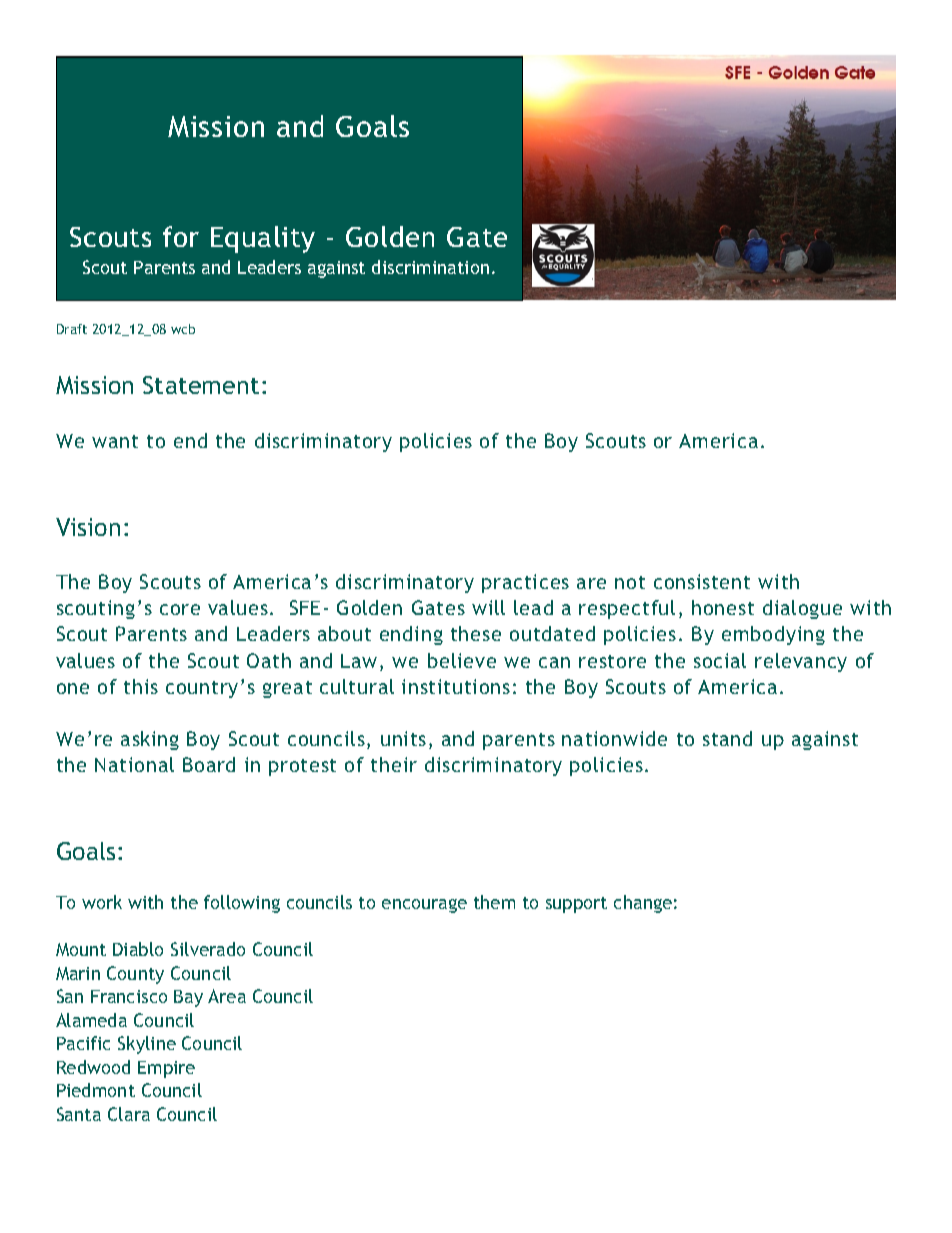 The width and height of the page is (952, 1233). I want to click on discrimination, so click(430, 267).
